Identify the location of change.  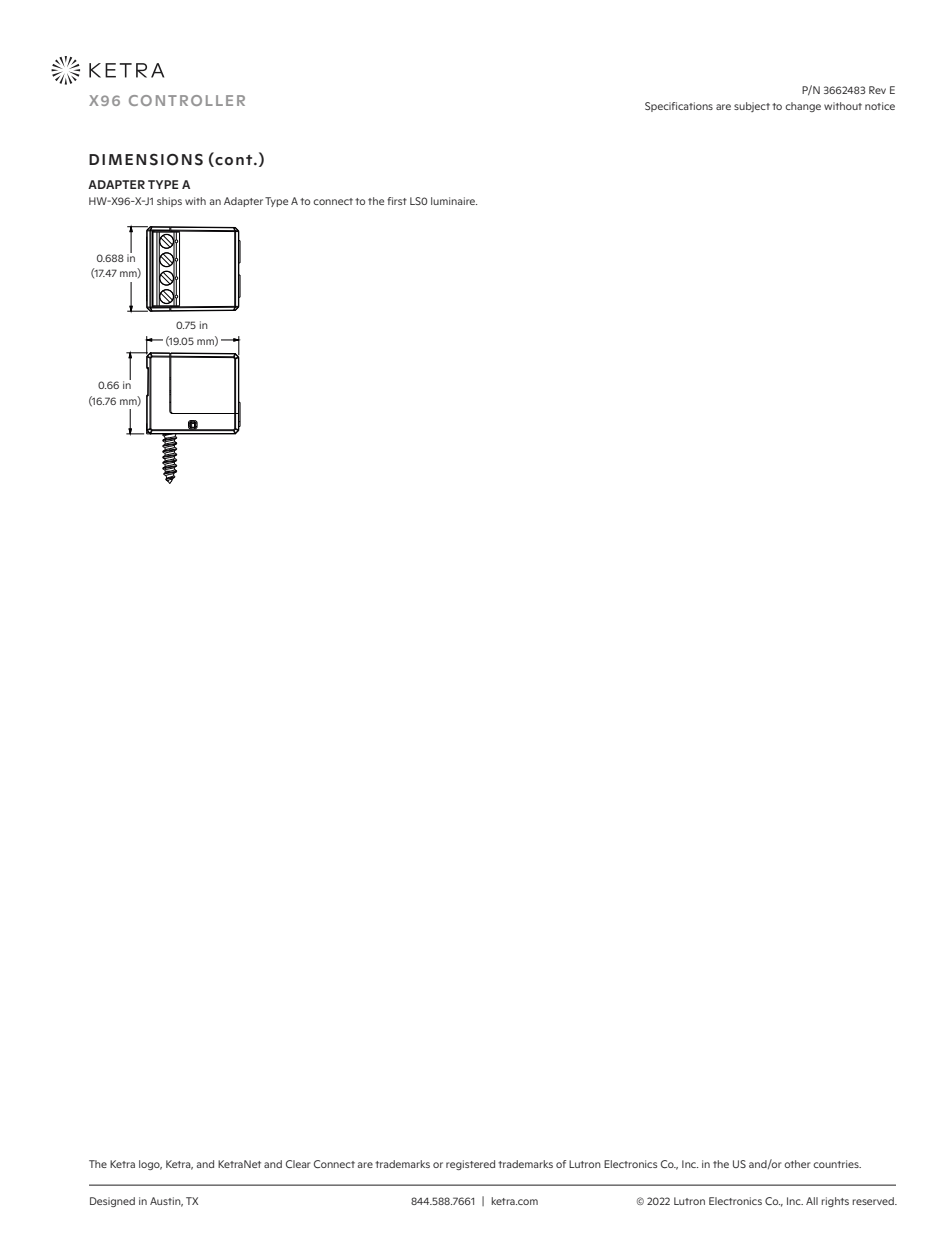
(803, 107).
